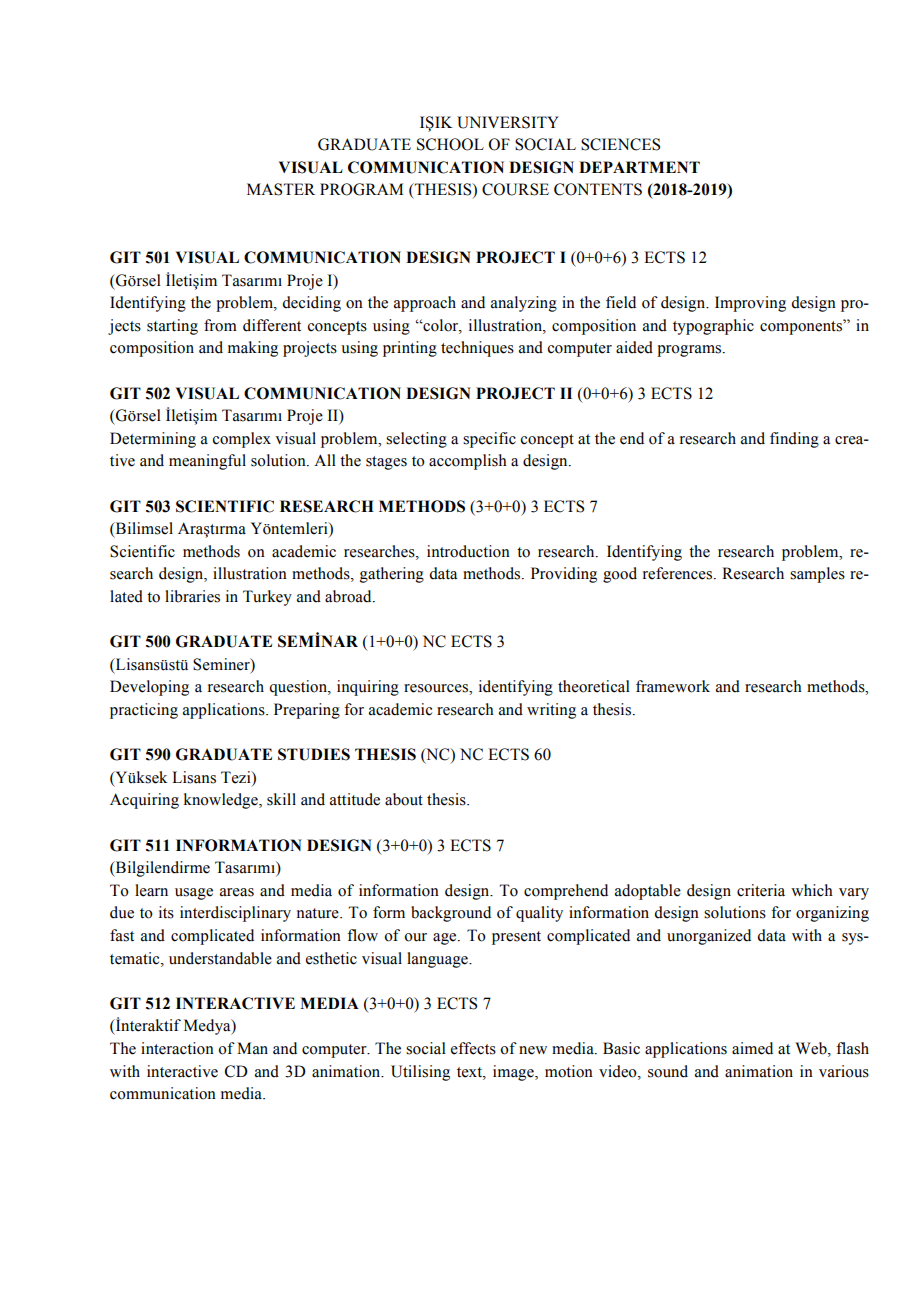  What do you see at coordinates (281, 189) in the screenshot?
I see `MASTER` at bounding box center [281, 189].
